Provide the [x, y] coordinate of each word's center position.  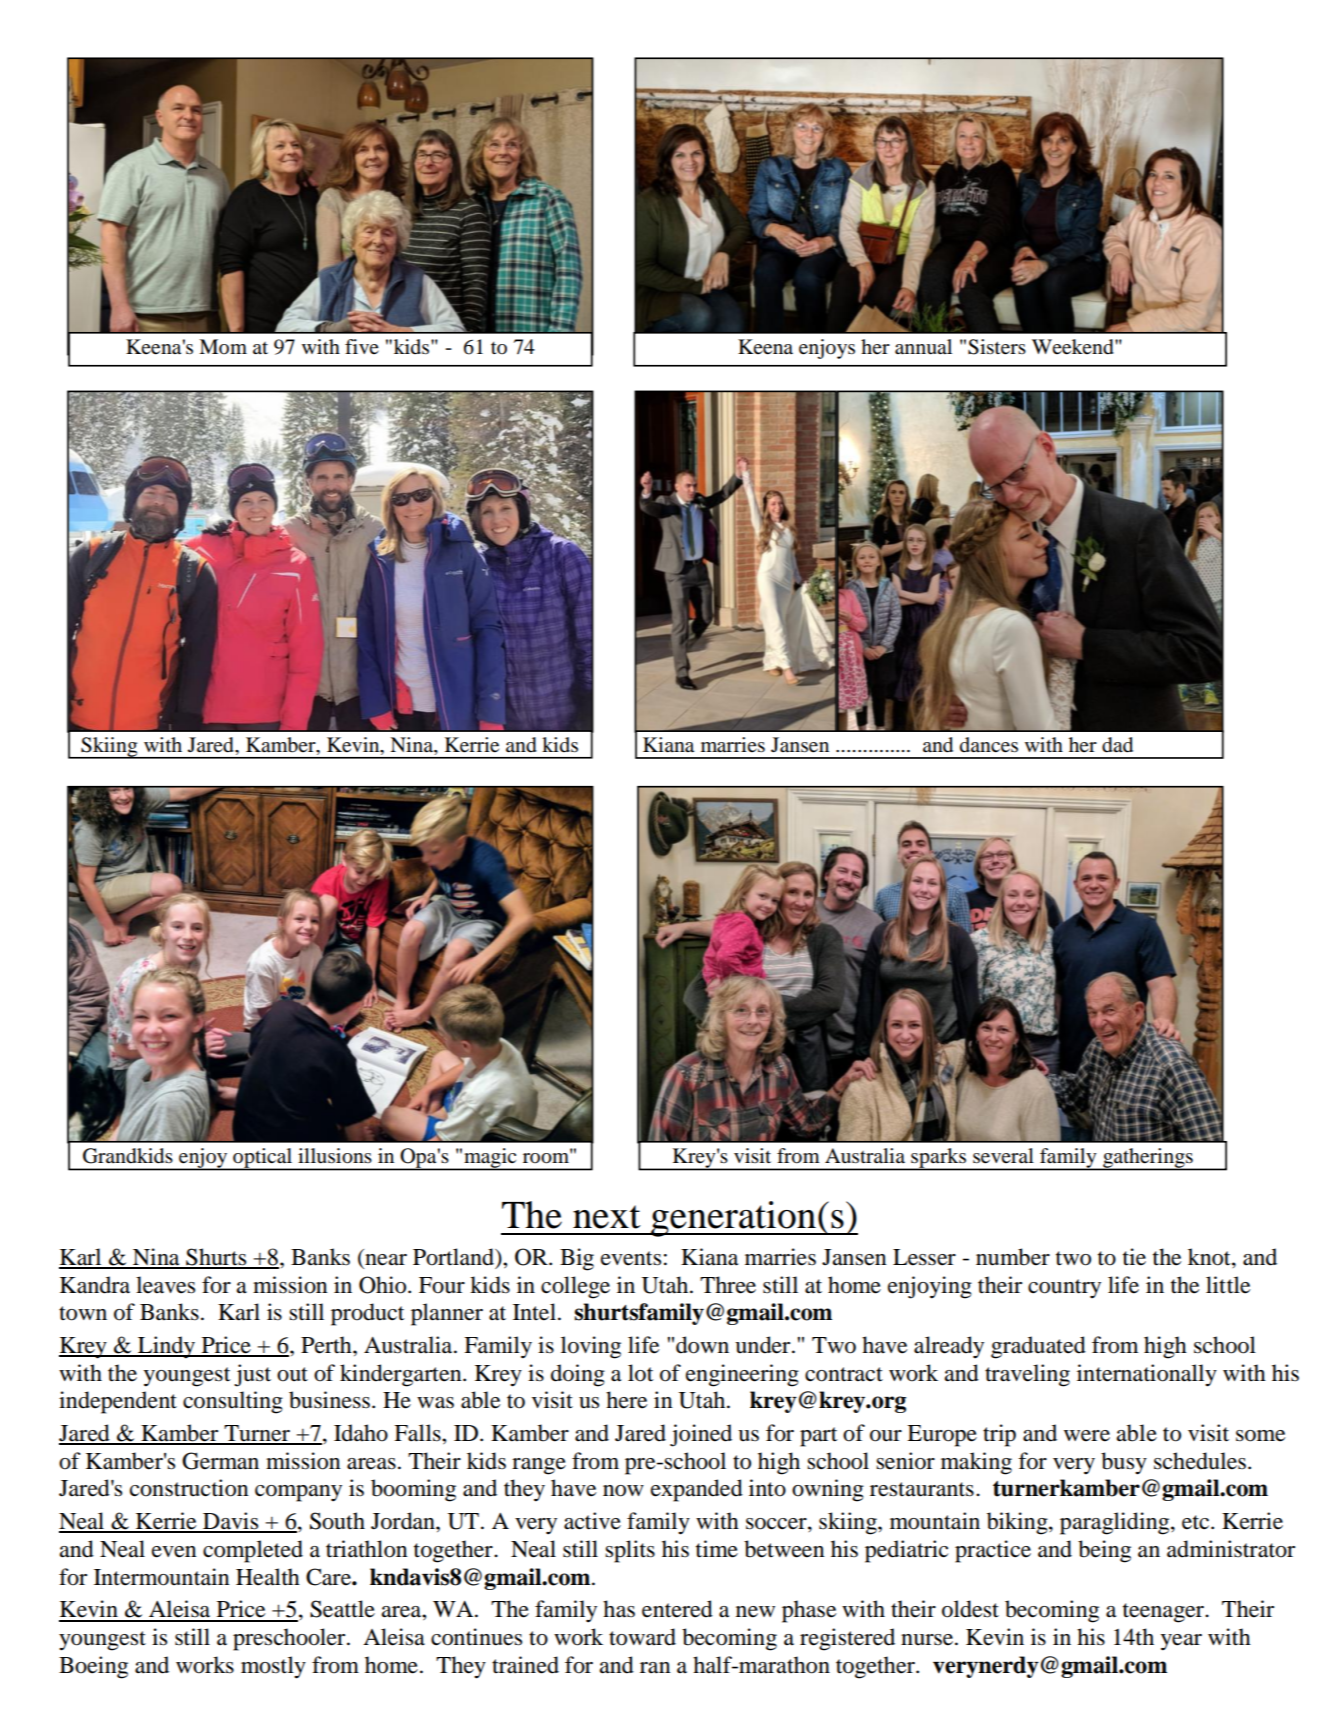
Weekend [1074, 347]
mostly [273, 1667]
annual [923, 347]
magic [490, 1159]
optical [263, 1159]
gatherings [1148, 1159]
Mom [223, 347]
